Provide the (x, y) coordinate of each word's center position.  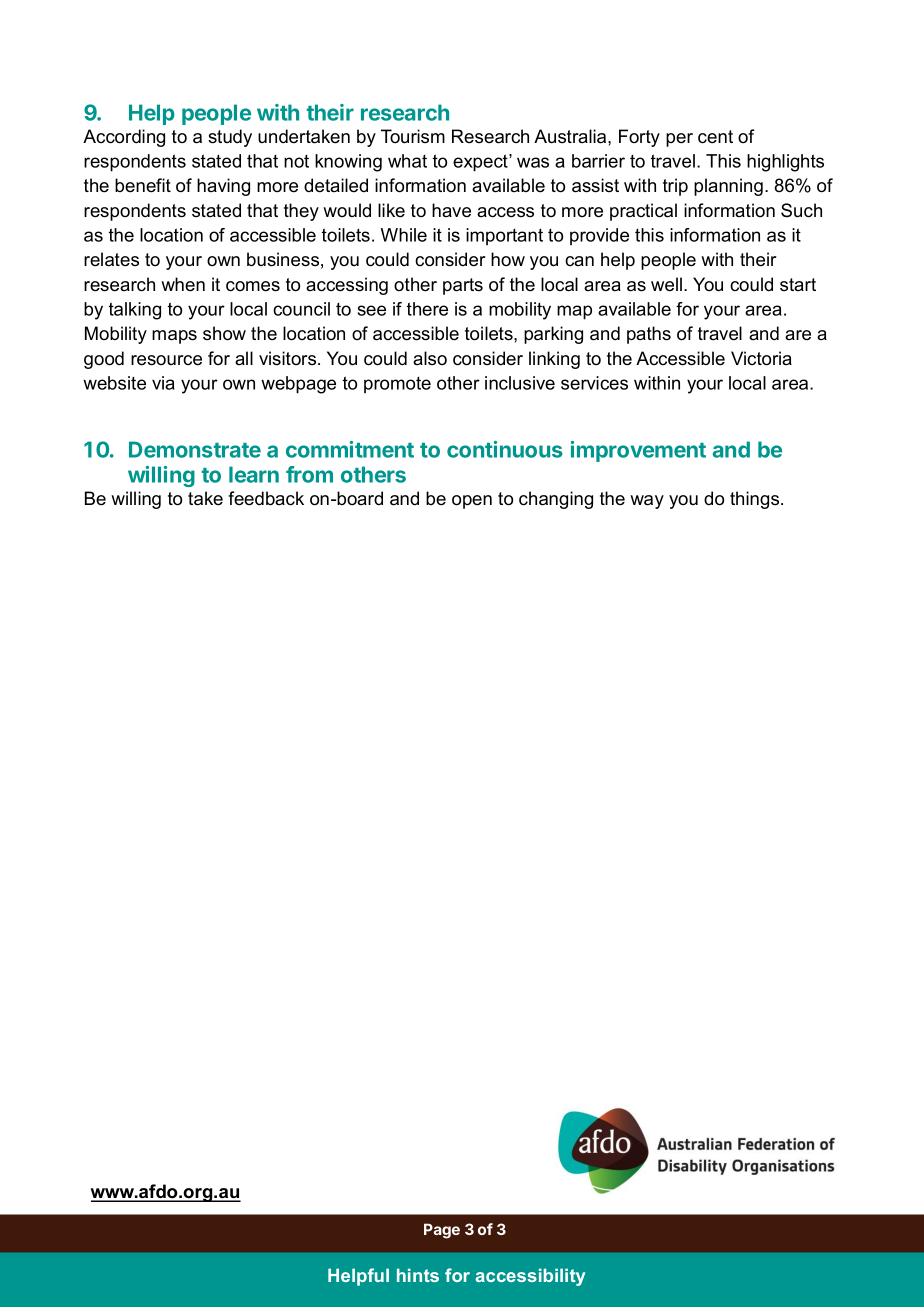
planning (728, 187)
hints (418, 1275)
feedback (266, 498)
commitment (350, 449)
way (647, 502)
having (223, 187)
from (309, 474)
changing (556, 500)
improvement (638, 451)
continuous (505, 449)
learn (254, 474)
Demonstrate (195, 449)
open (472, 502)
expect (481, 163)
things (756, 500)
